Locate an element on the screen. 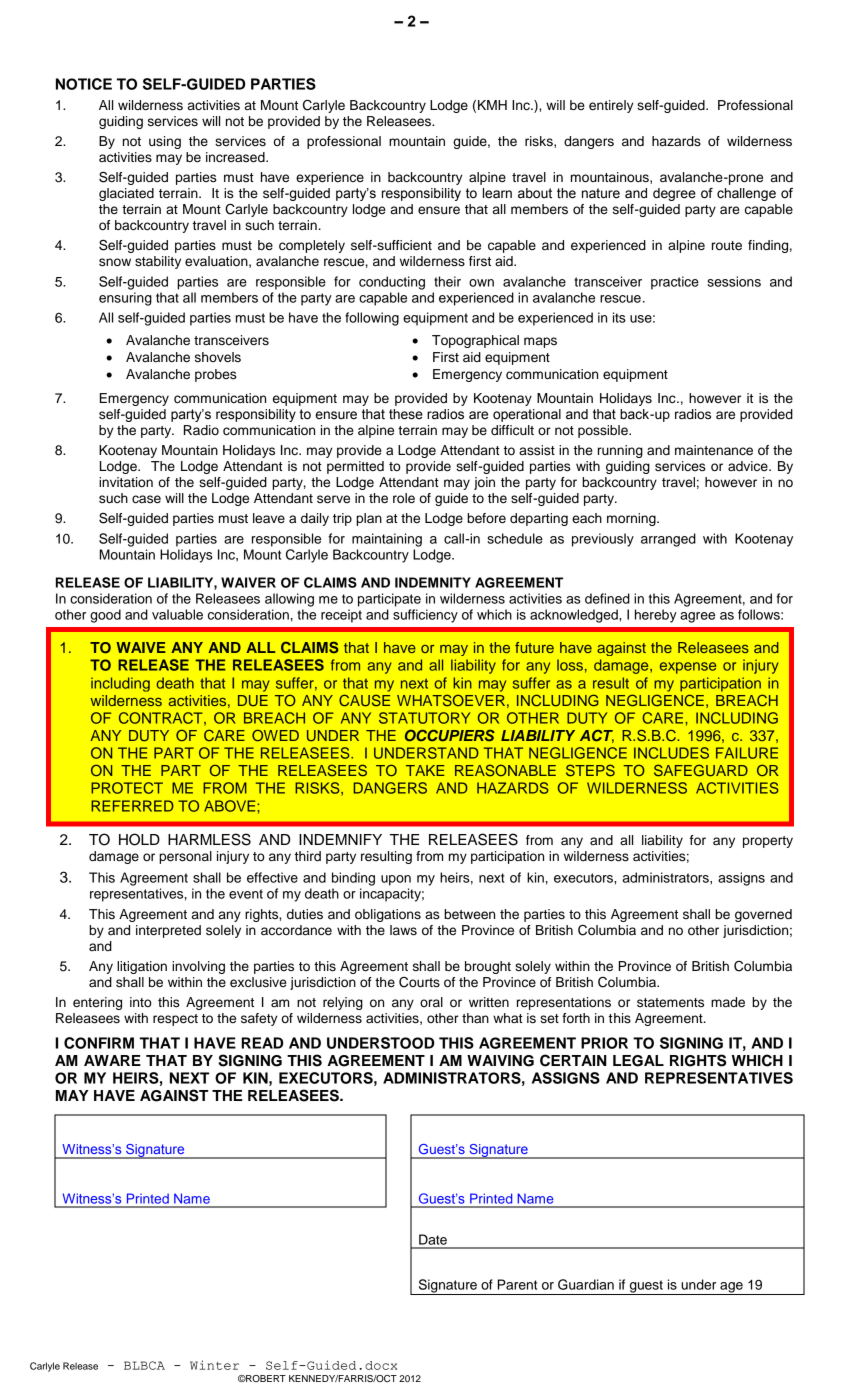 The width and height of the screenshot is (849, 1400). oral is located at coordinates (431, 1002).
